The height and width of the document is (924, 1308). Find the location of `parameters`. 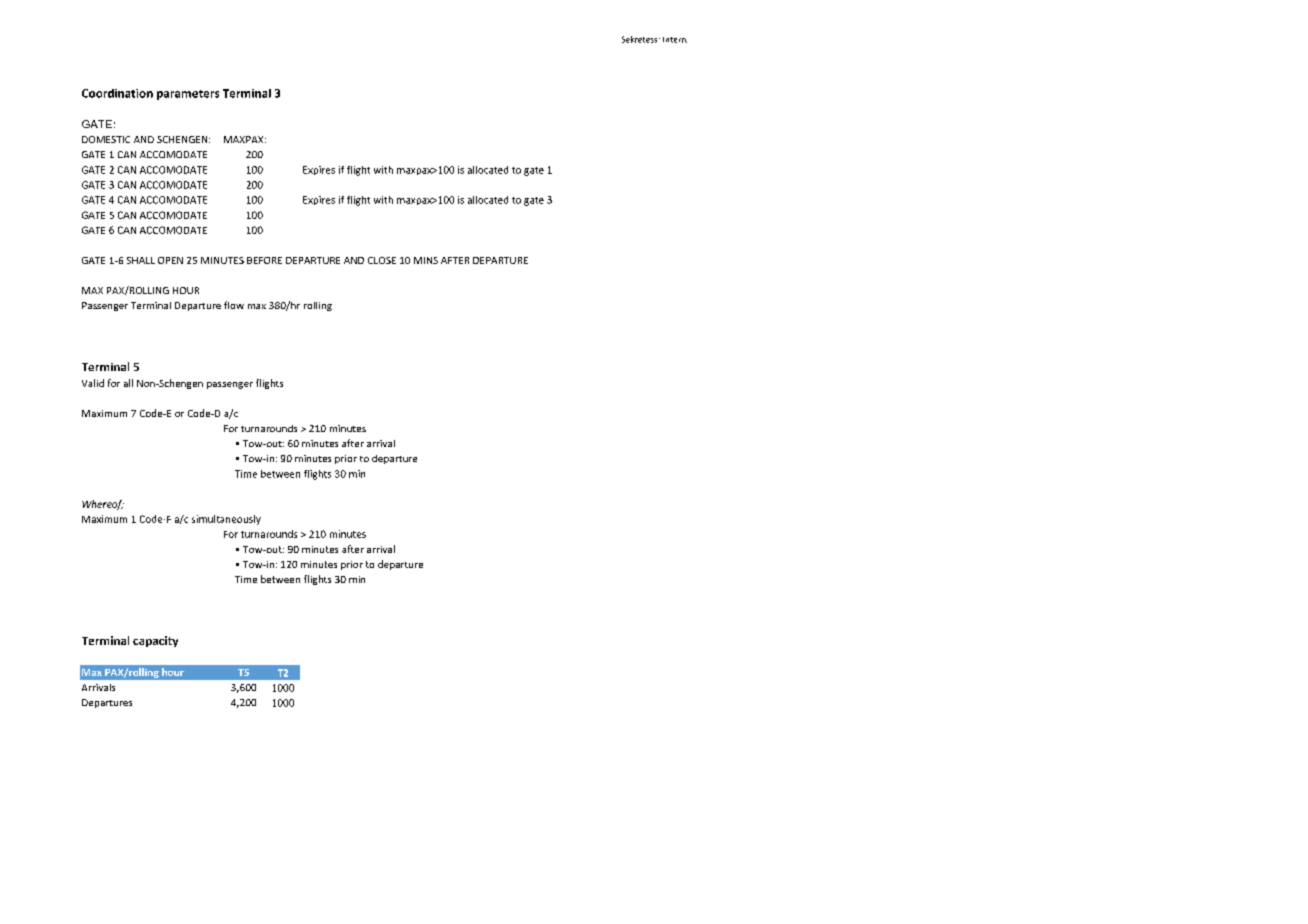

parameters is located at coordinates (188, 95).
